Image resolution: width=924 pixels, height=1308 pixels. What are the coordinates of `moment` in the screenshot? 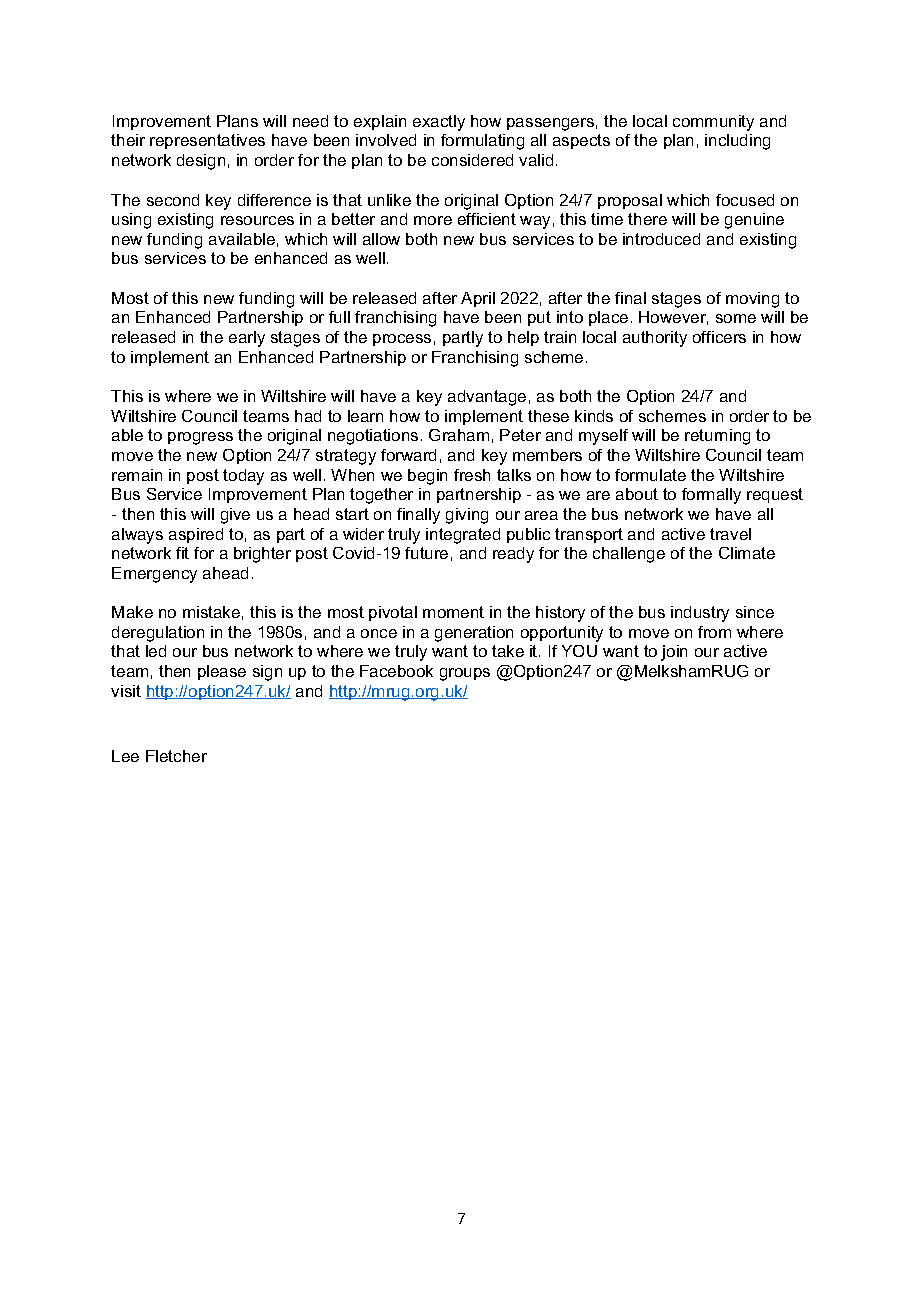 It's located at (453, 612).
